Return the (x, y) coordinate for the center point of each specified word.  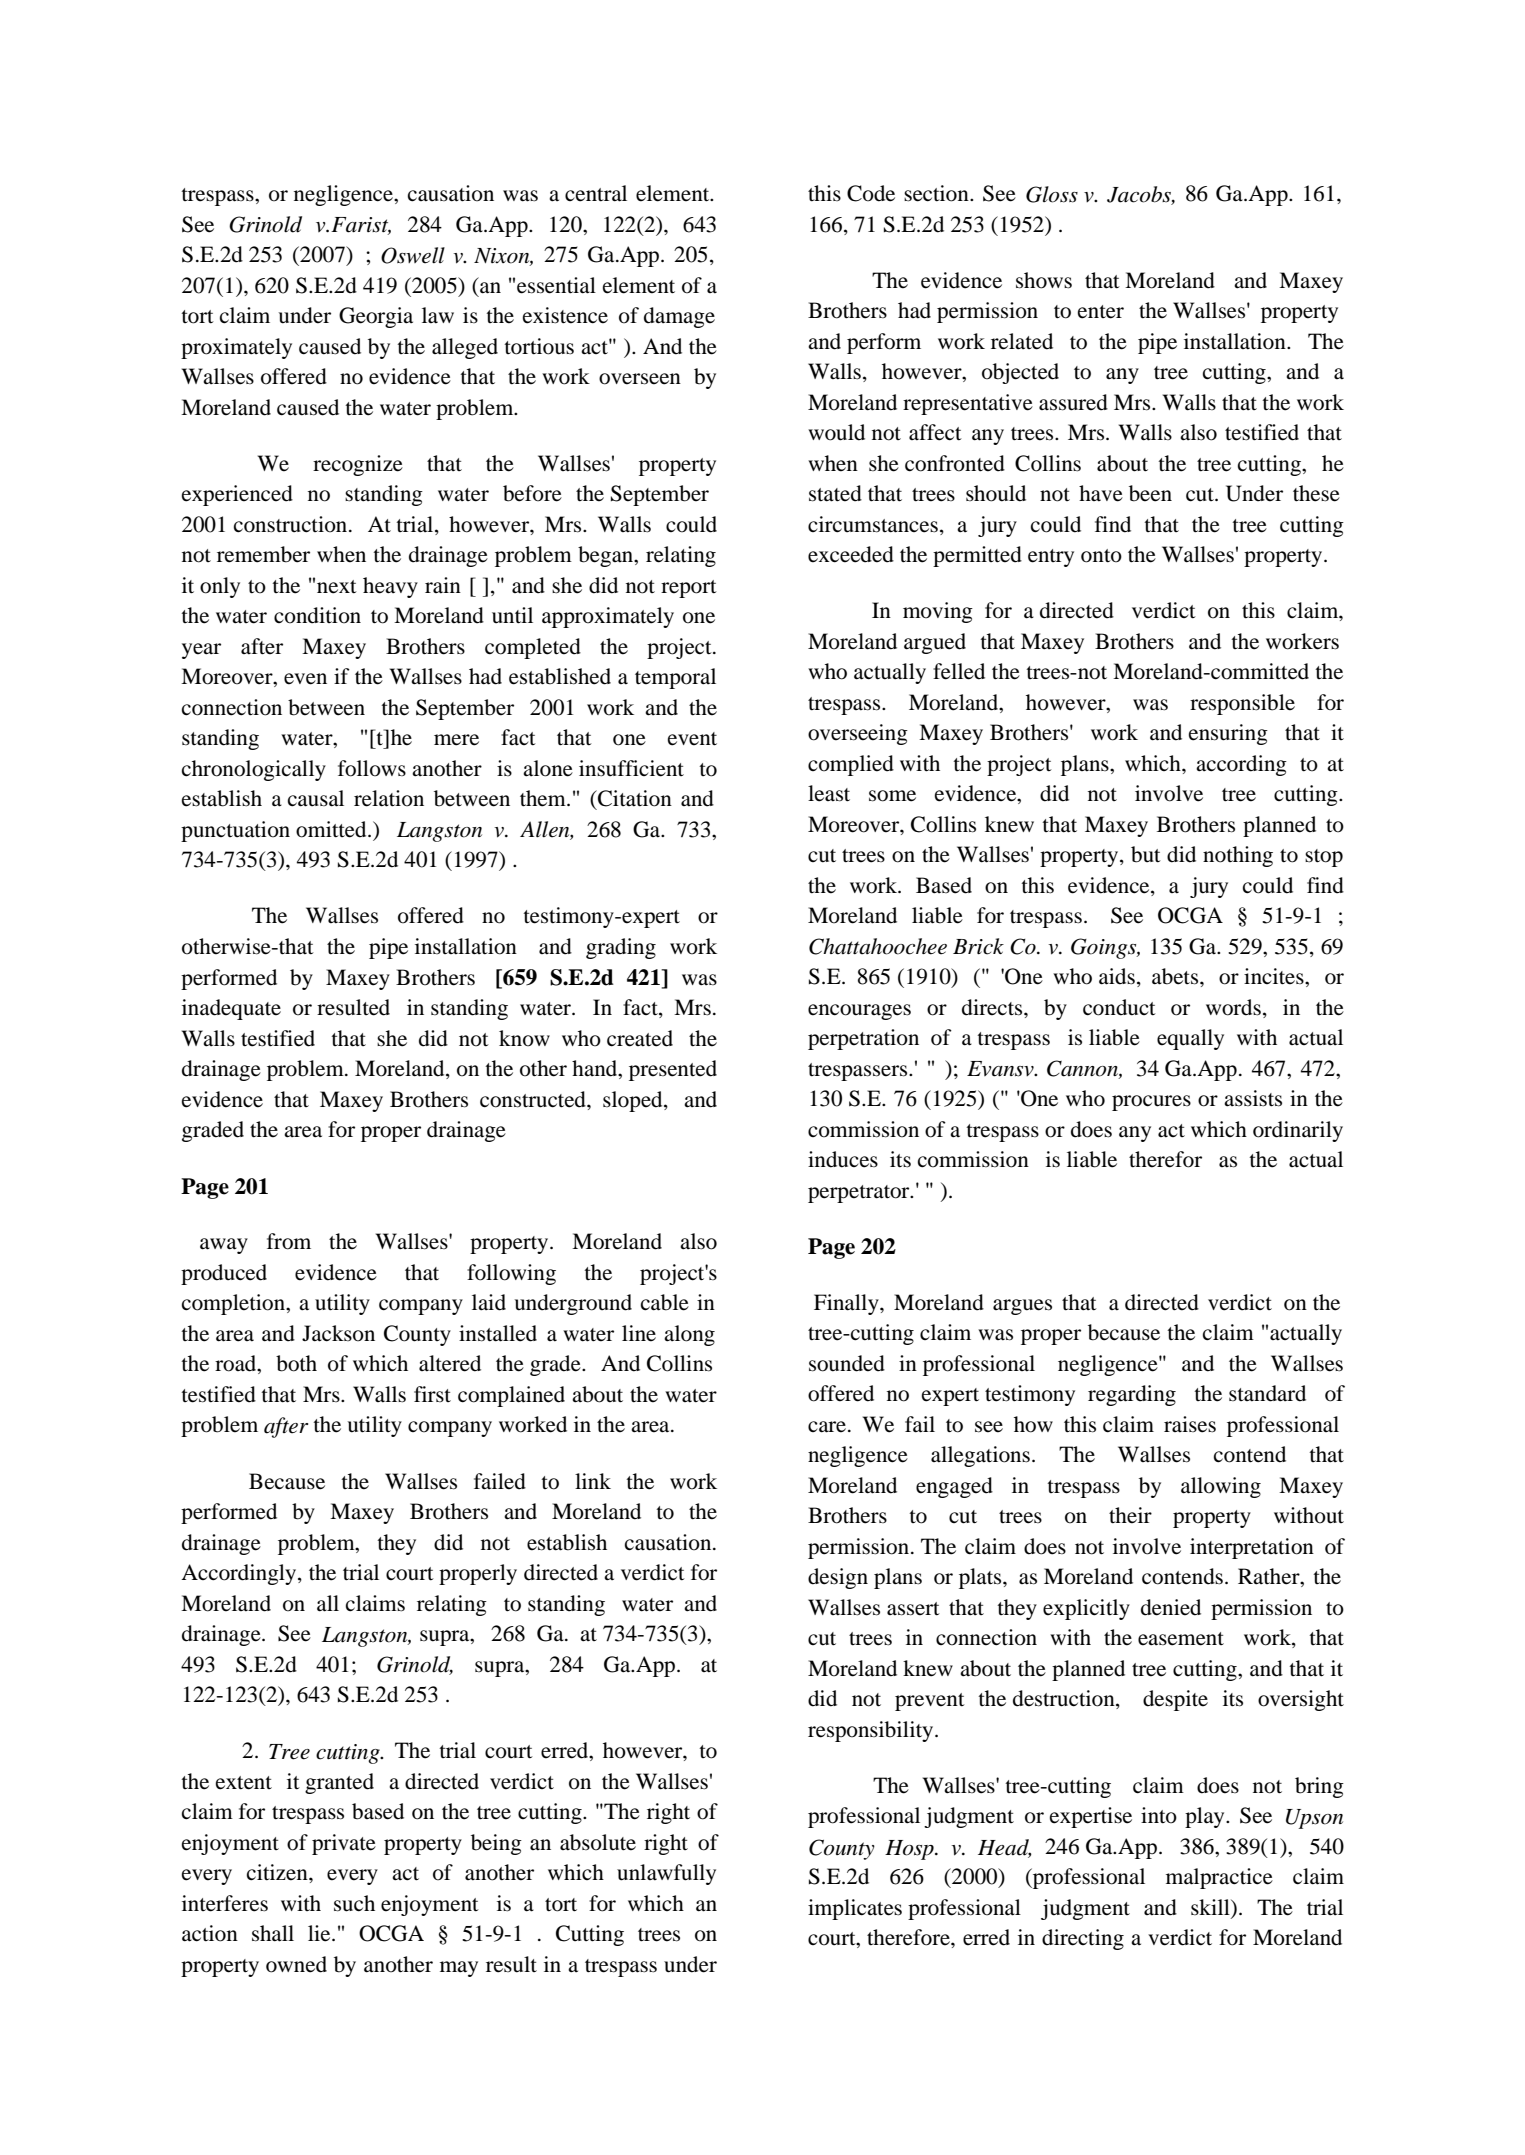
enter (1101, 312)
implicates (855, 1909)
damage (679, 317)
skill (1211, 1908)
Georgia (376, 317)
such (354, 1903)
